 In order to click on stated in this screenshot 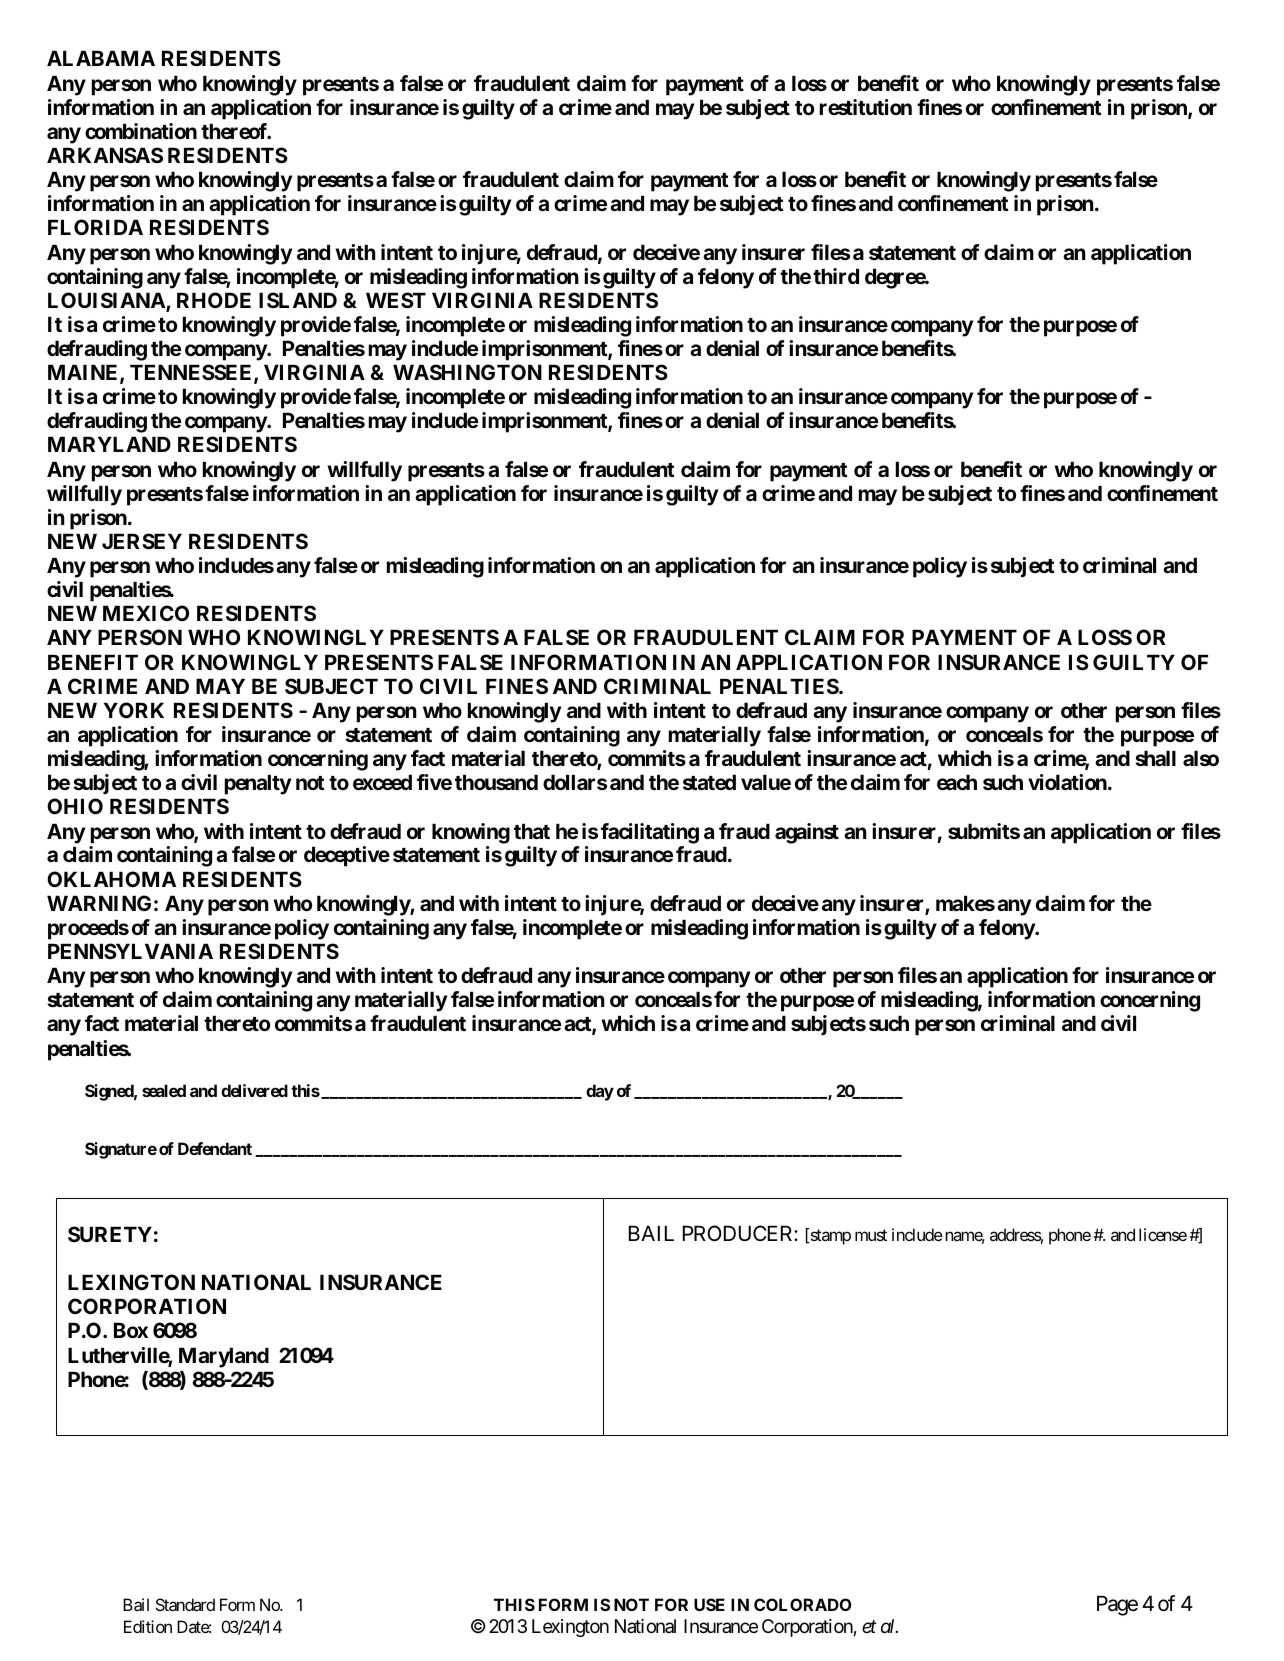, I will do `click(709, 782)`.
